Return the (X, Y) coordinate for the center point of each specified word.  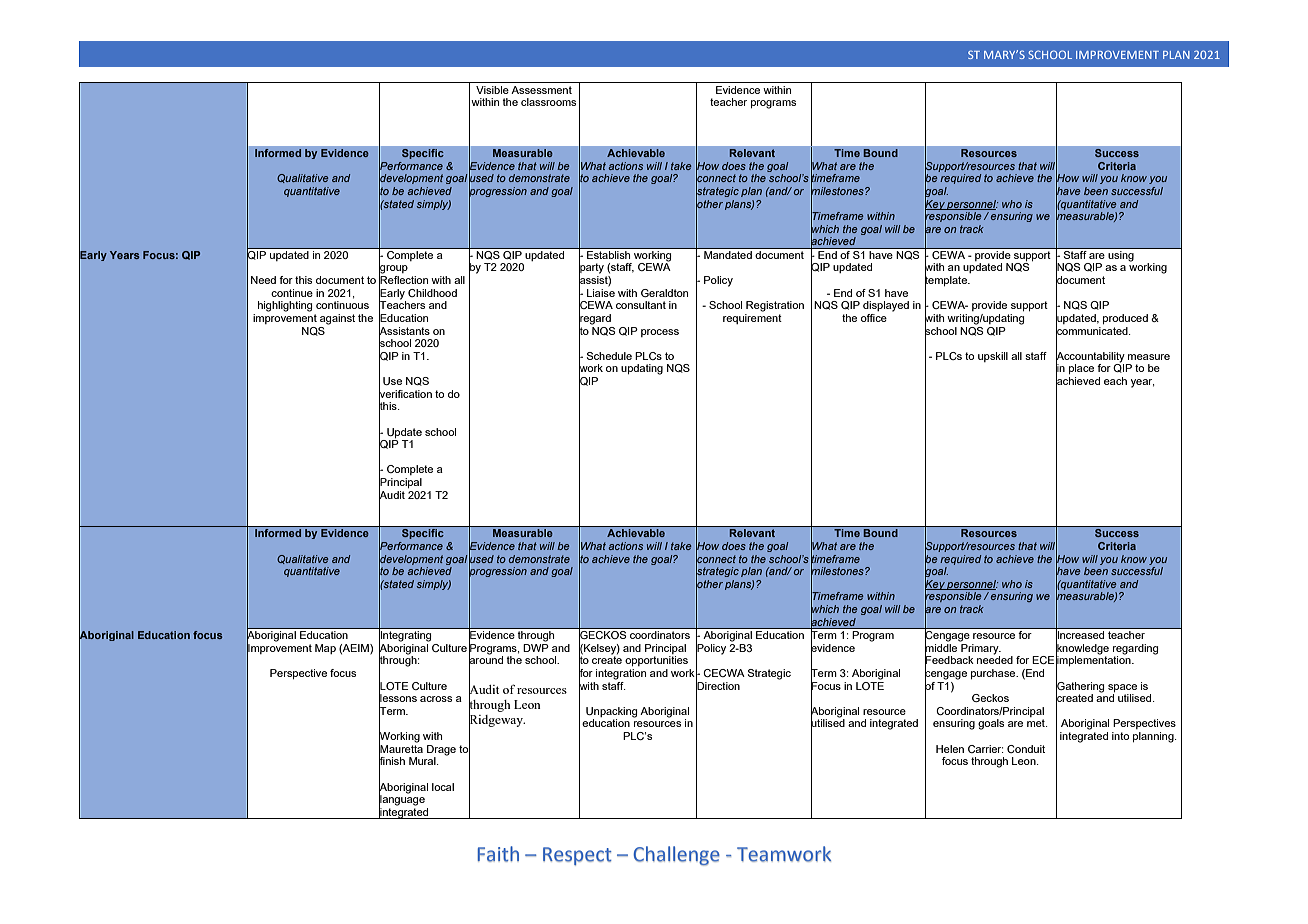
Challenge (676, 856)
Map (325, 649)
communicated (1093, 330)
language (402, 800)
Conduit (1026, 749)
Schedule (609, 356)
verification (405, 393)
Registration (775, 306)
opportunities (656, 661)
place (1081, 369)
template (947, 281)
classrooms (548, 102)
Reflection (403, 280)
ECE (1043, 660)
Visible (492, 90)
